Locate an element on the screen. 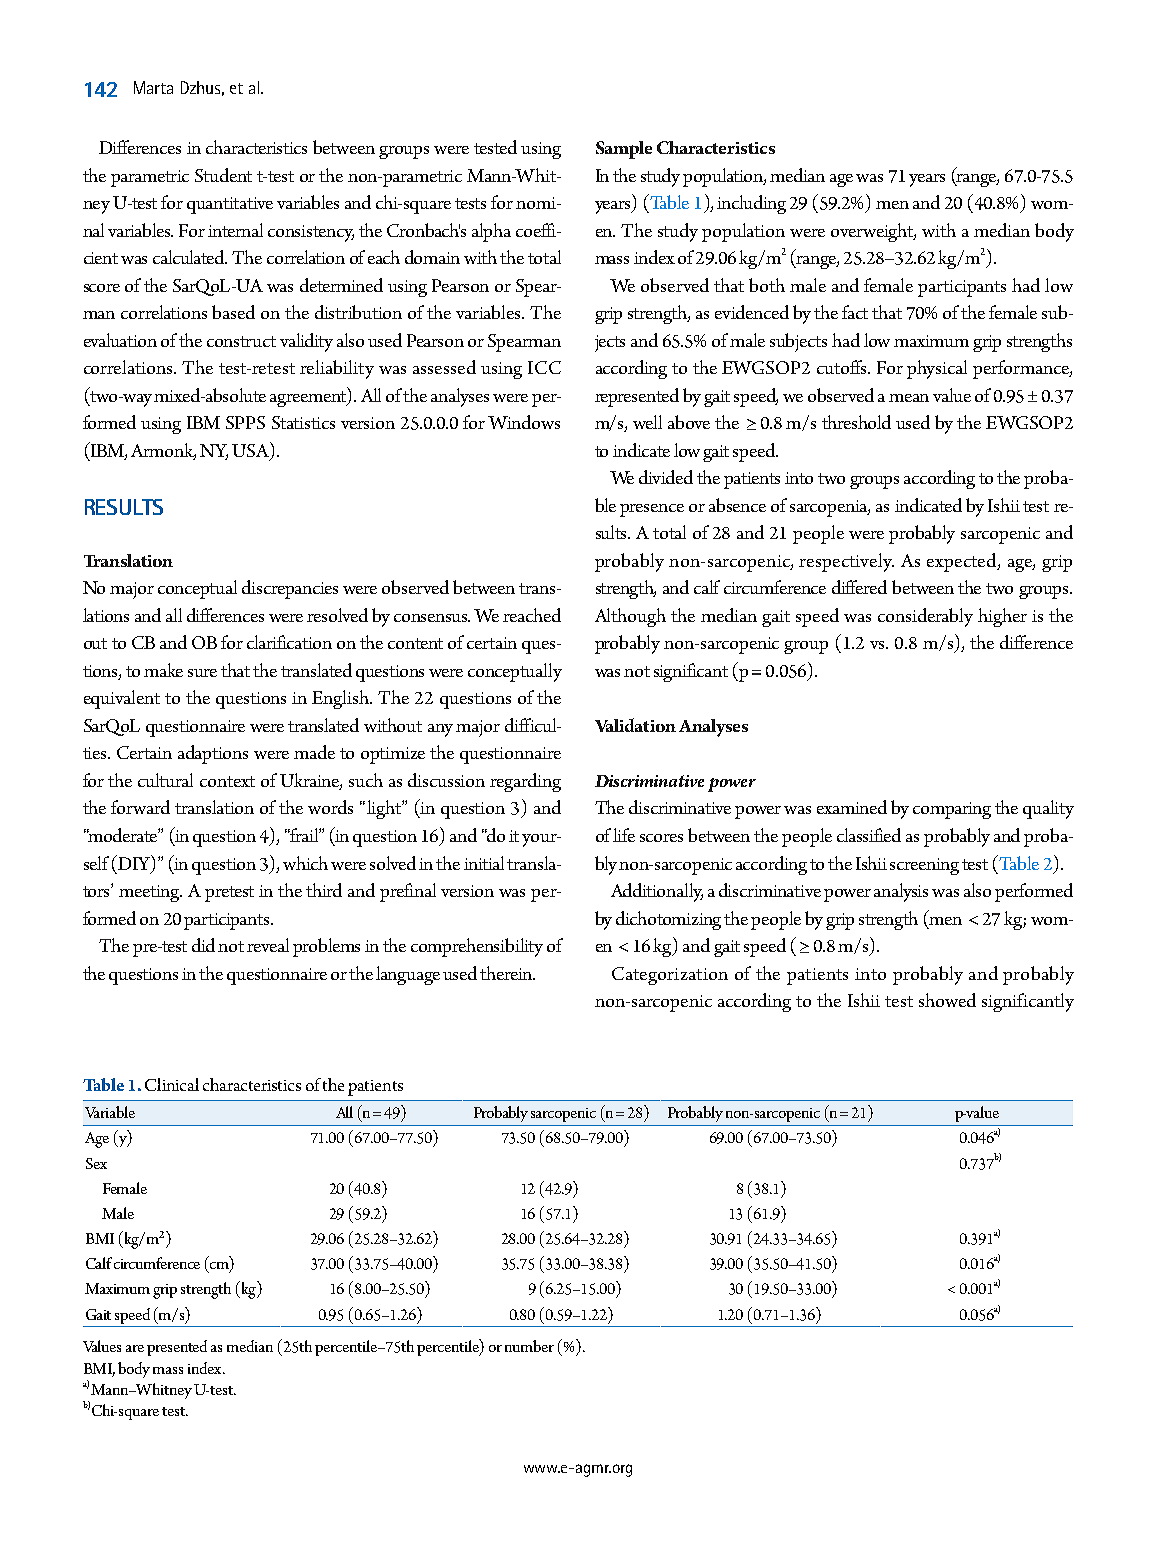 This screenshot has height=1541, width=1156. including is located at coordinates (751, 204).
